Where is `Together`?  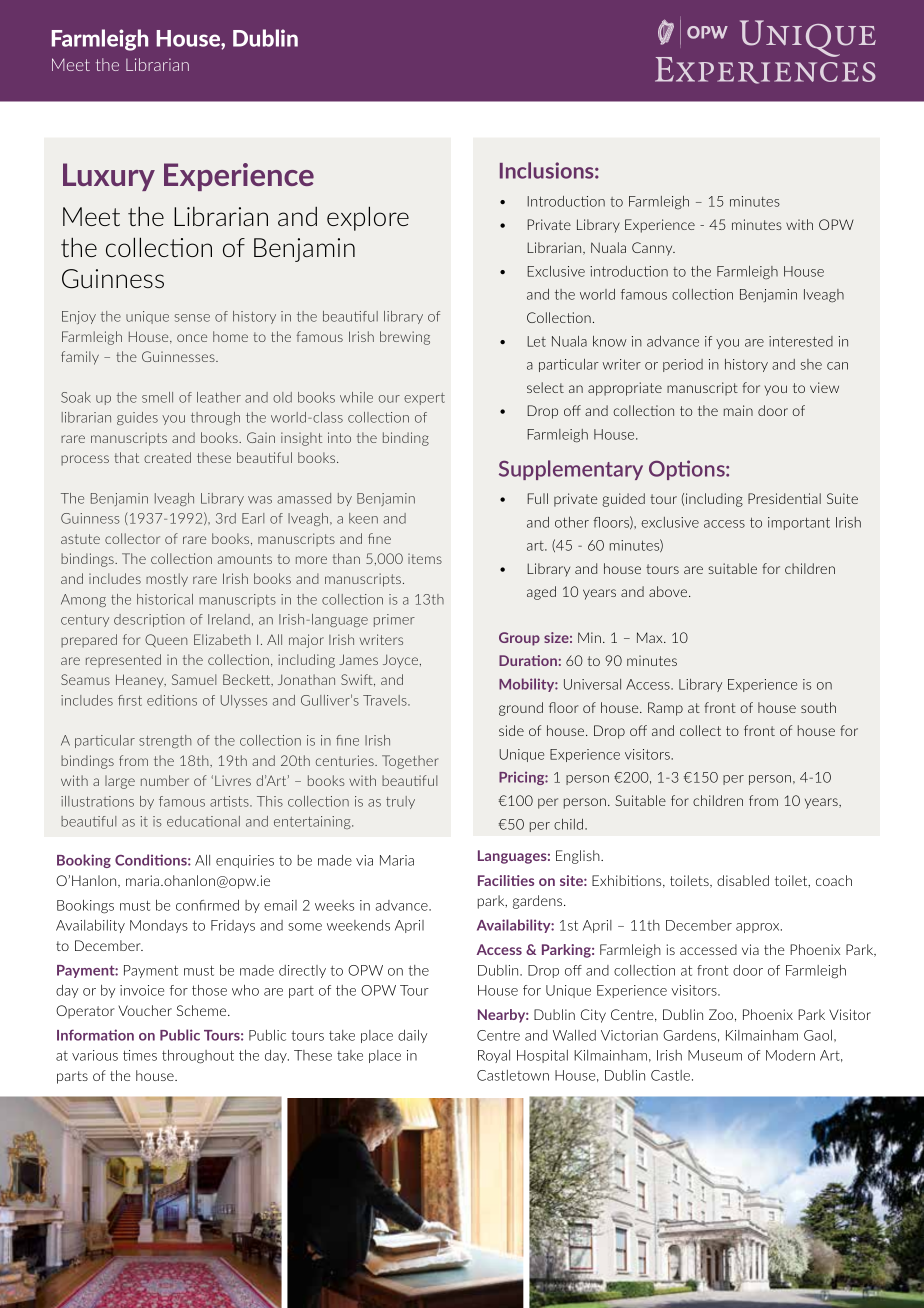
Together is located at coordinates (410, 762).
